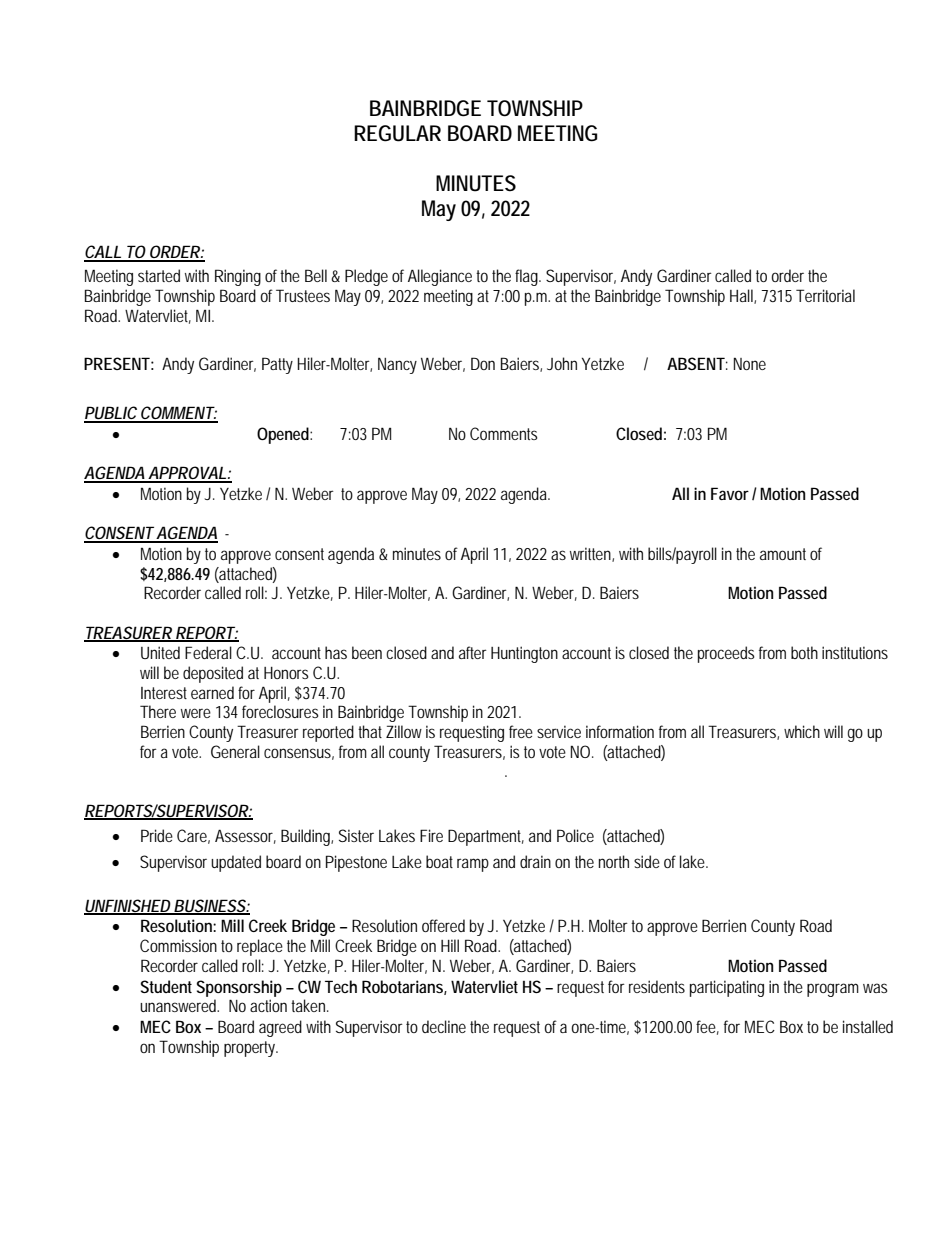 This page has height=1233, width=952. What do you see at coordinates (473, 652) in the page?
I see `after` at bounding box center [473, 652].
